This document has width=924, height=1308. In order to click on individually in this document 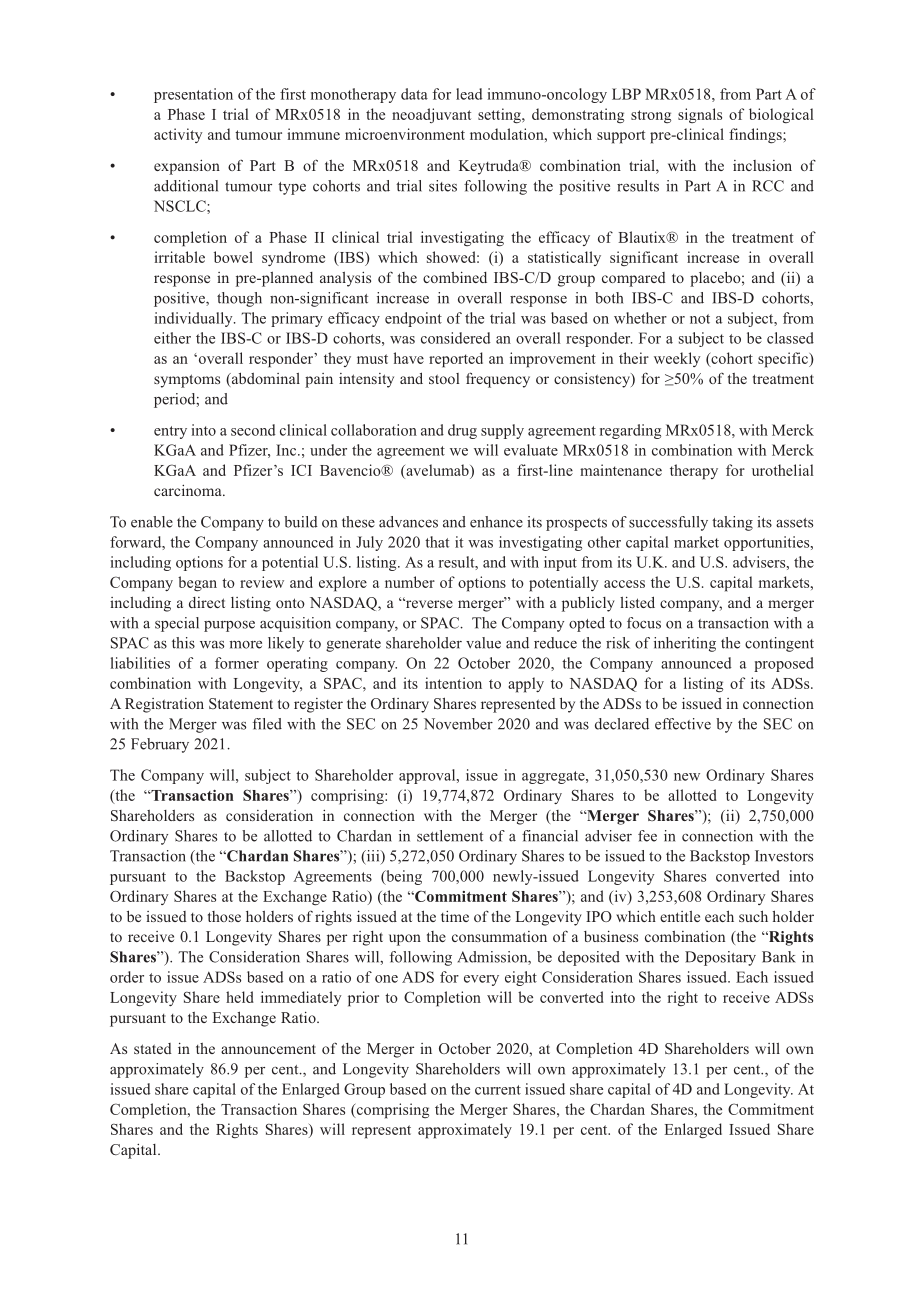, I will do `click(195, 319)`.
